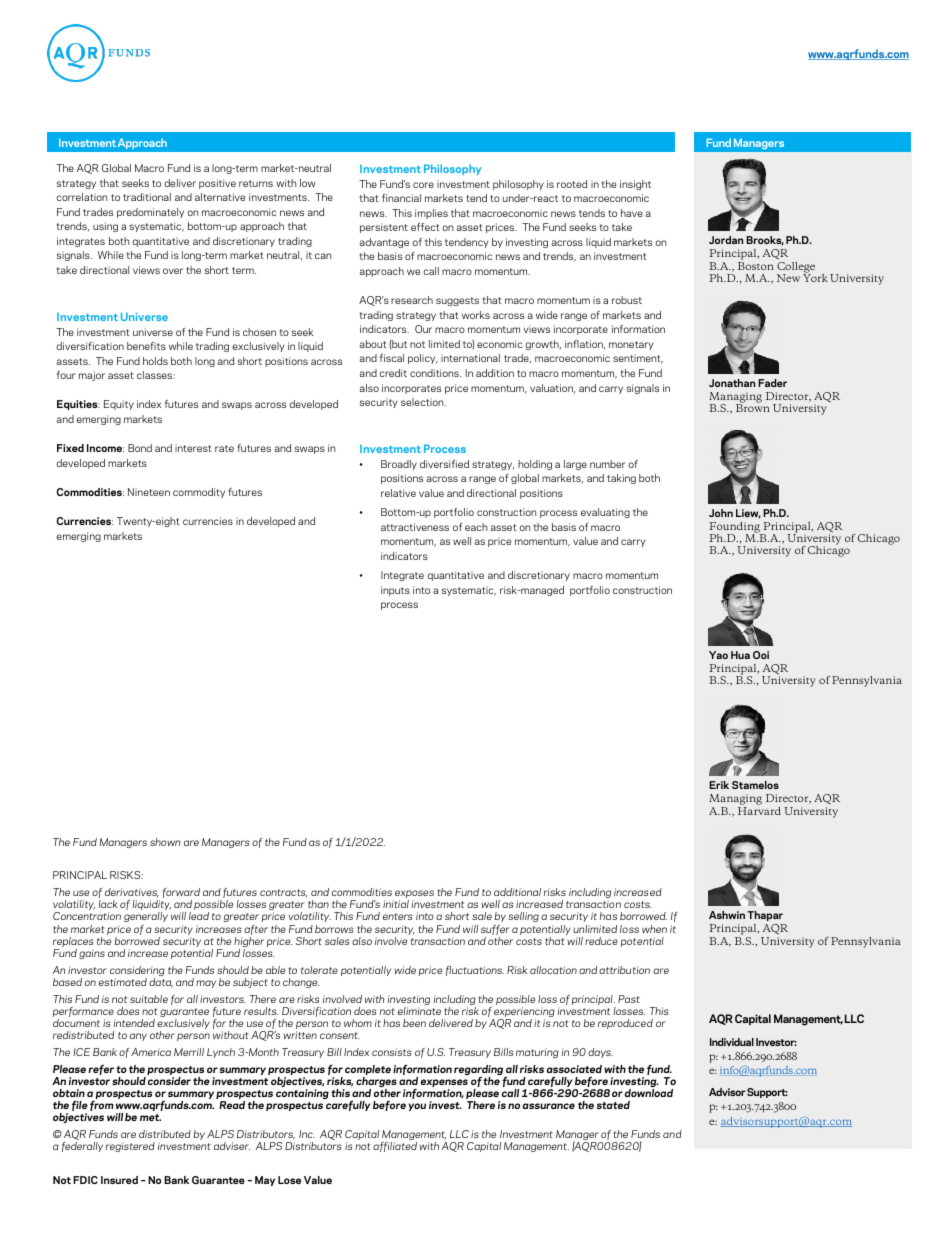 The width and height of the screenshot is (952, 1233). I want to click on inputs, so click(395, 591).
